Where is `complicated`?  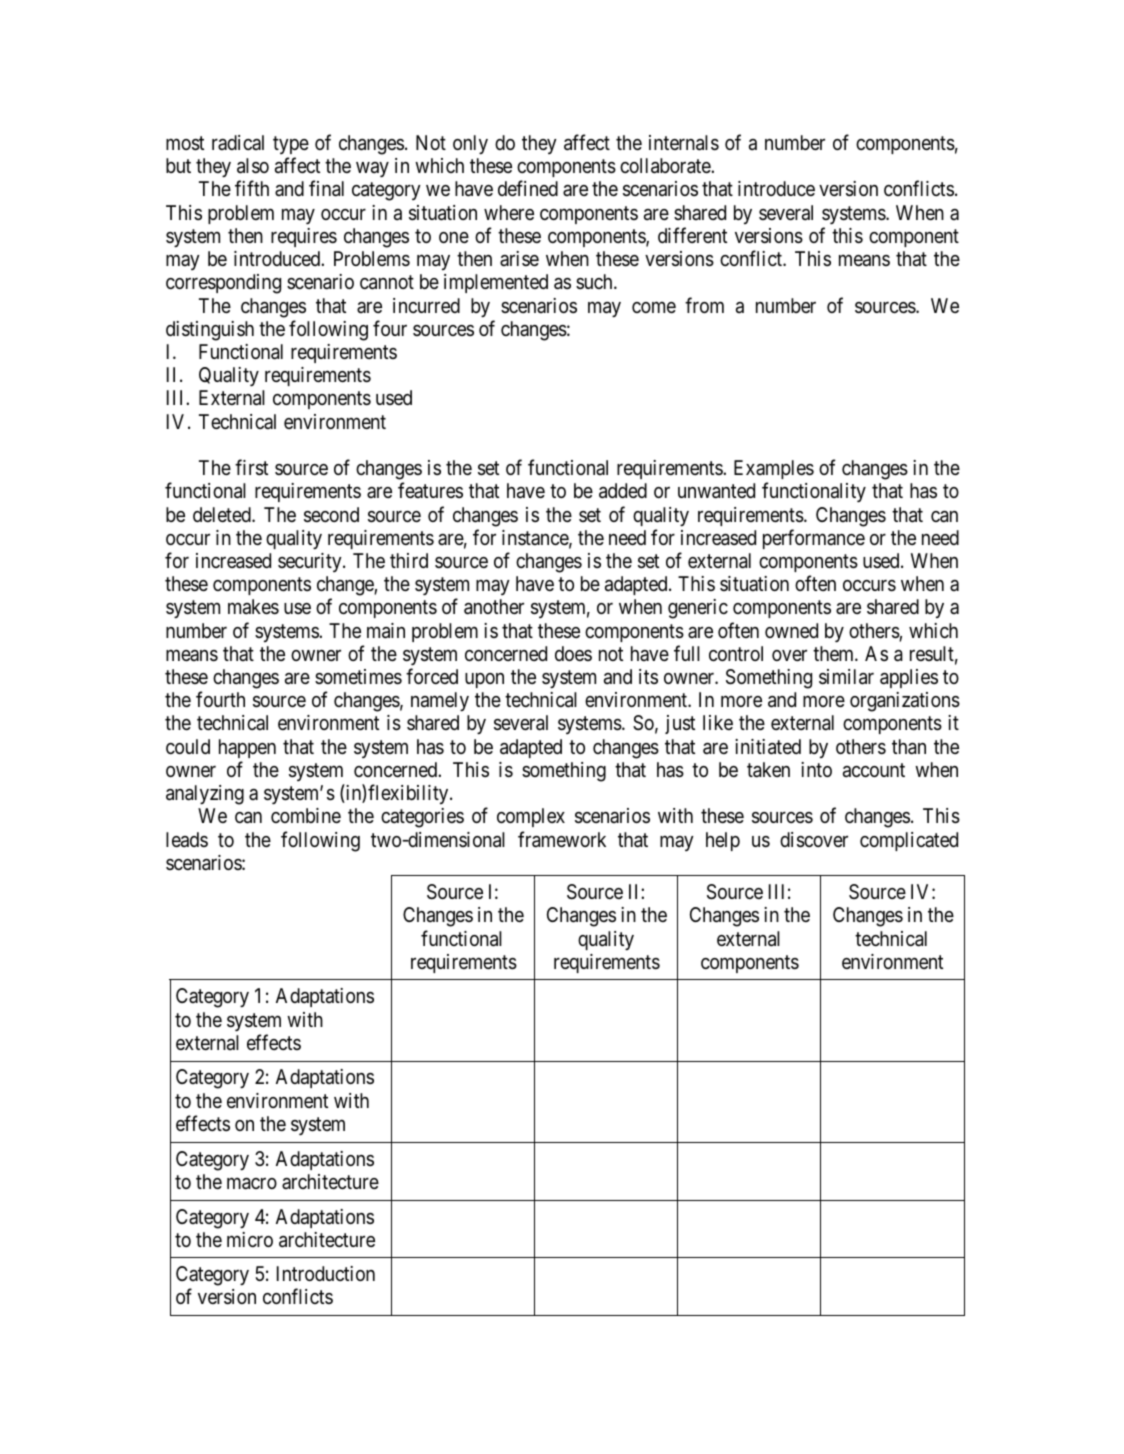 complicated is located at coordinates (909, 841).
